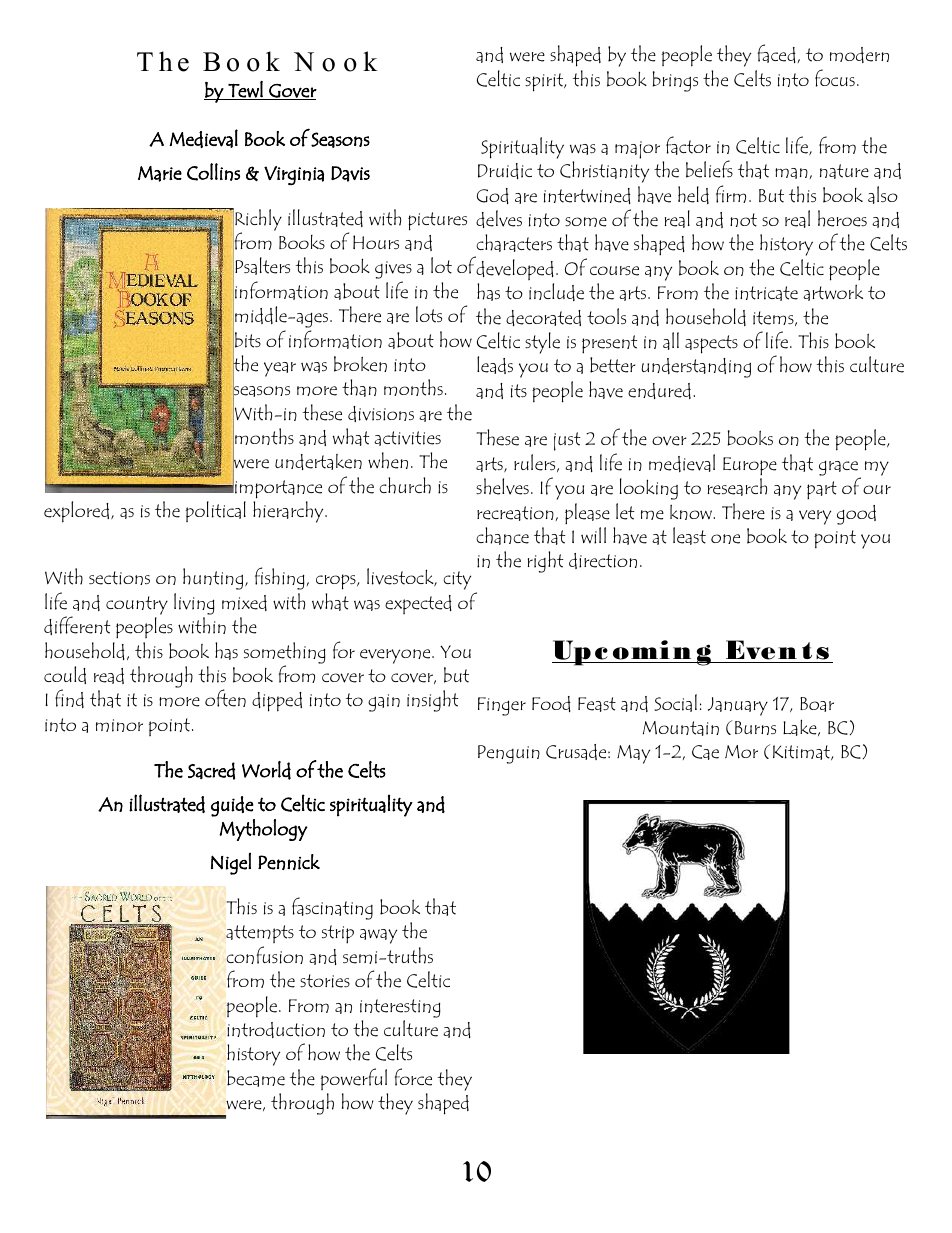  I want to click on city, so click(457, 580).
